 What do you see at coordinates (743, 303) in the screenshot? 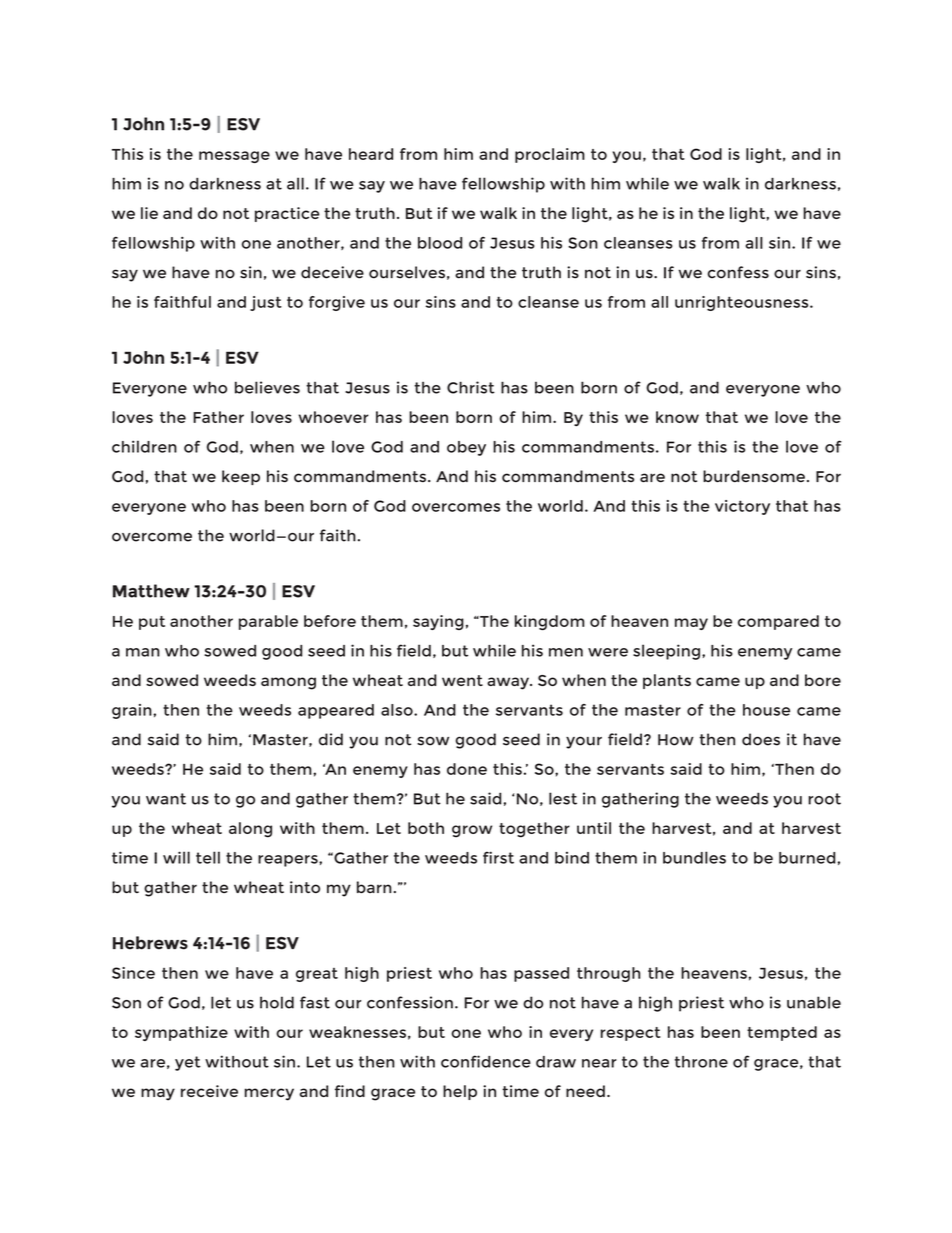
I see `unrighteousness` at bounding box center [743, 303].
